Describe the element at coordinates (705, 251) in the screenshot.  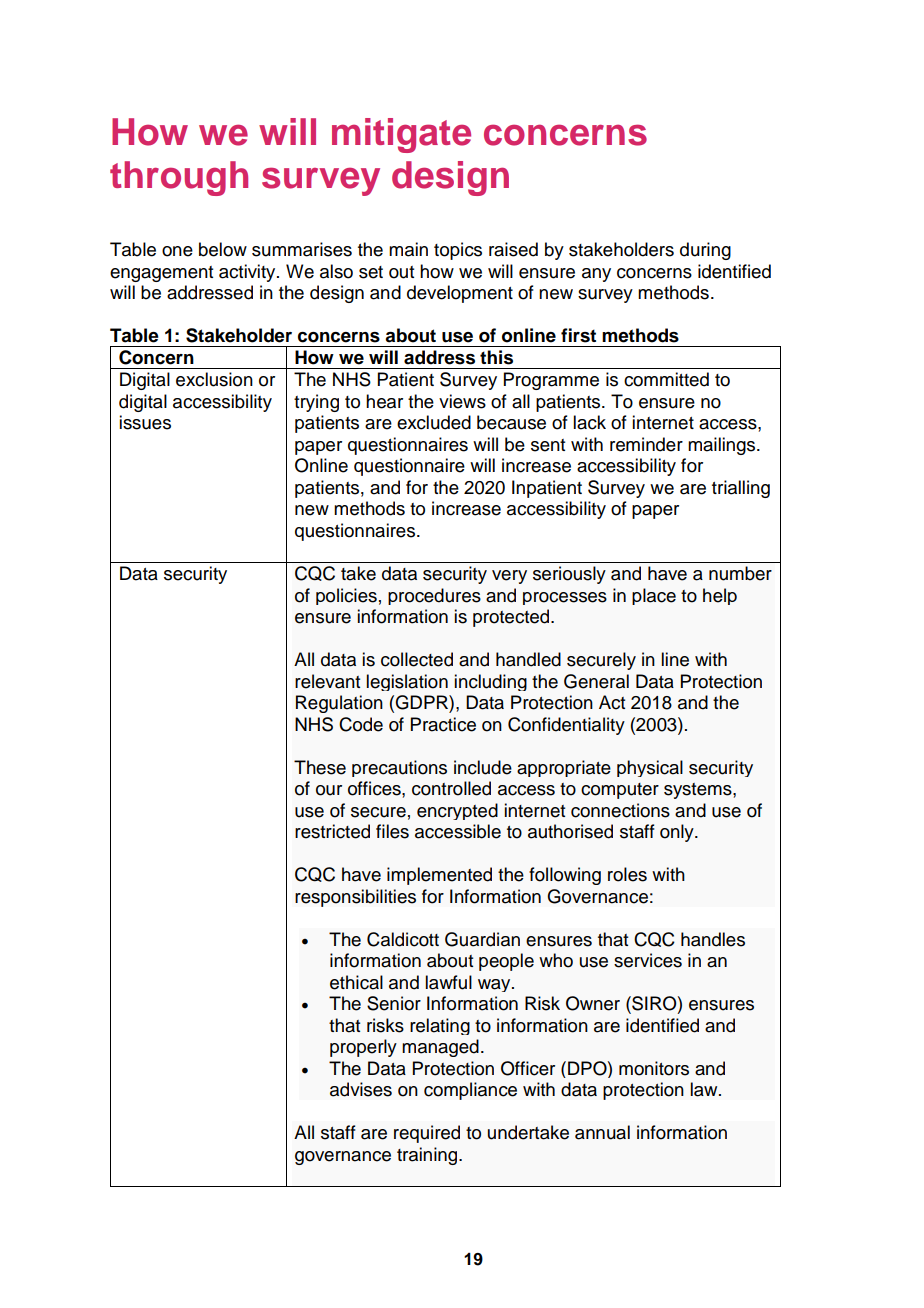
I see `during` at that location.
